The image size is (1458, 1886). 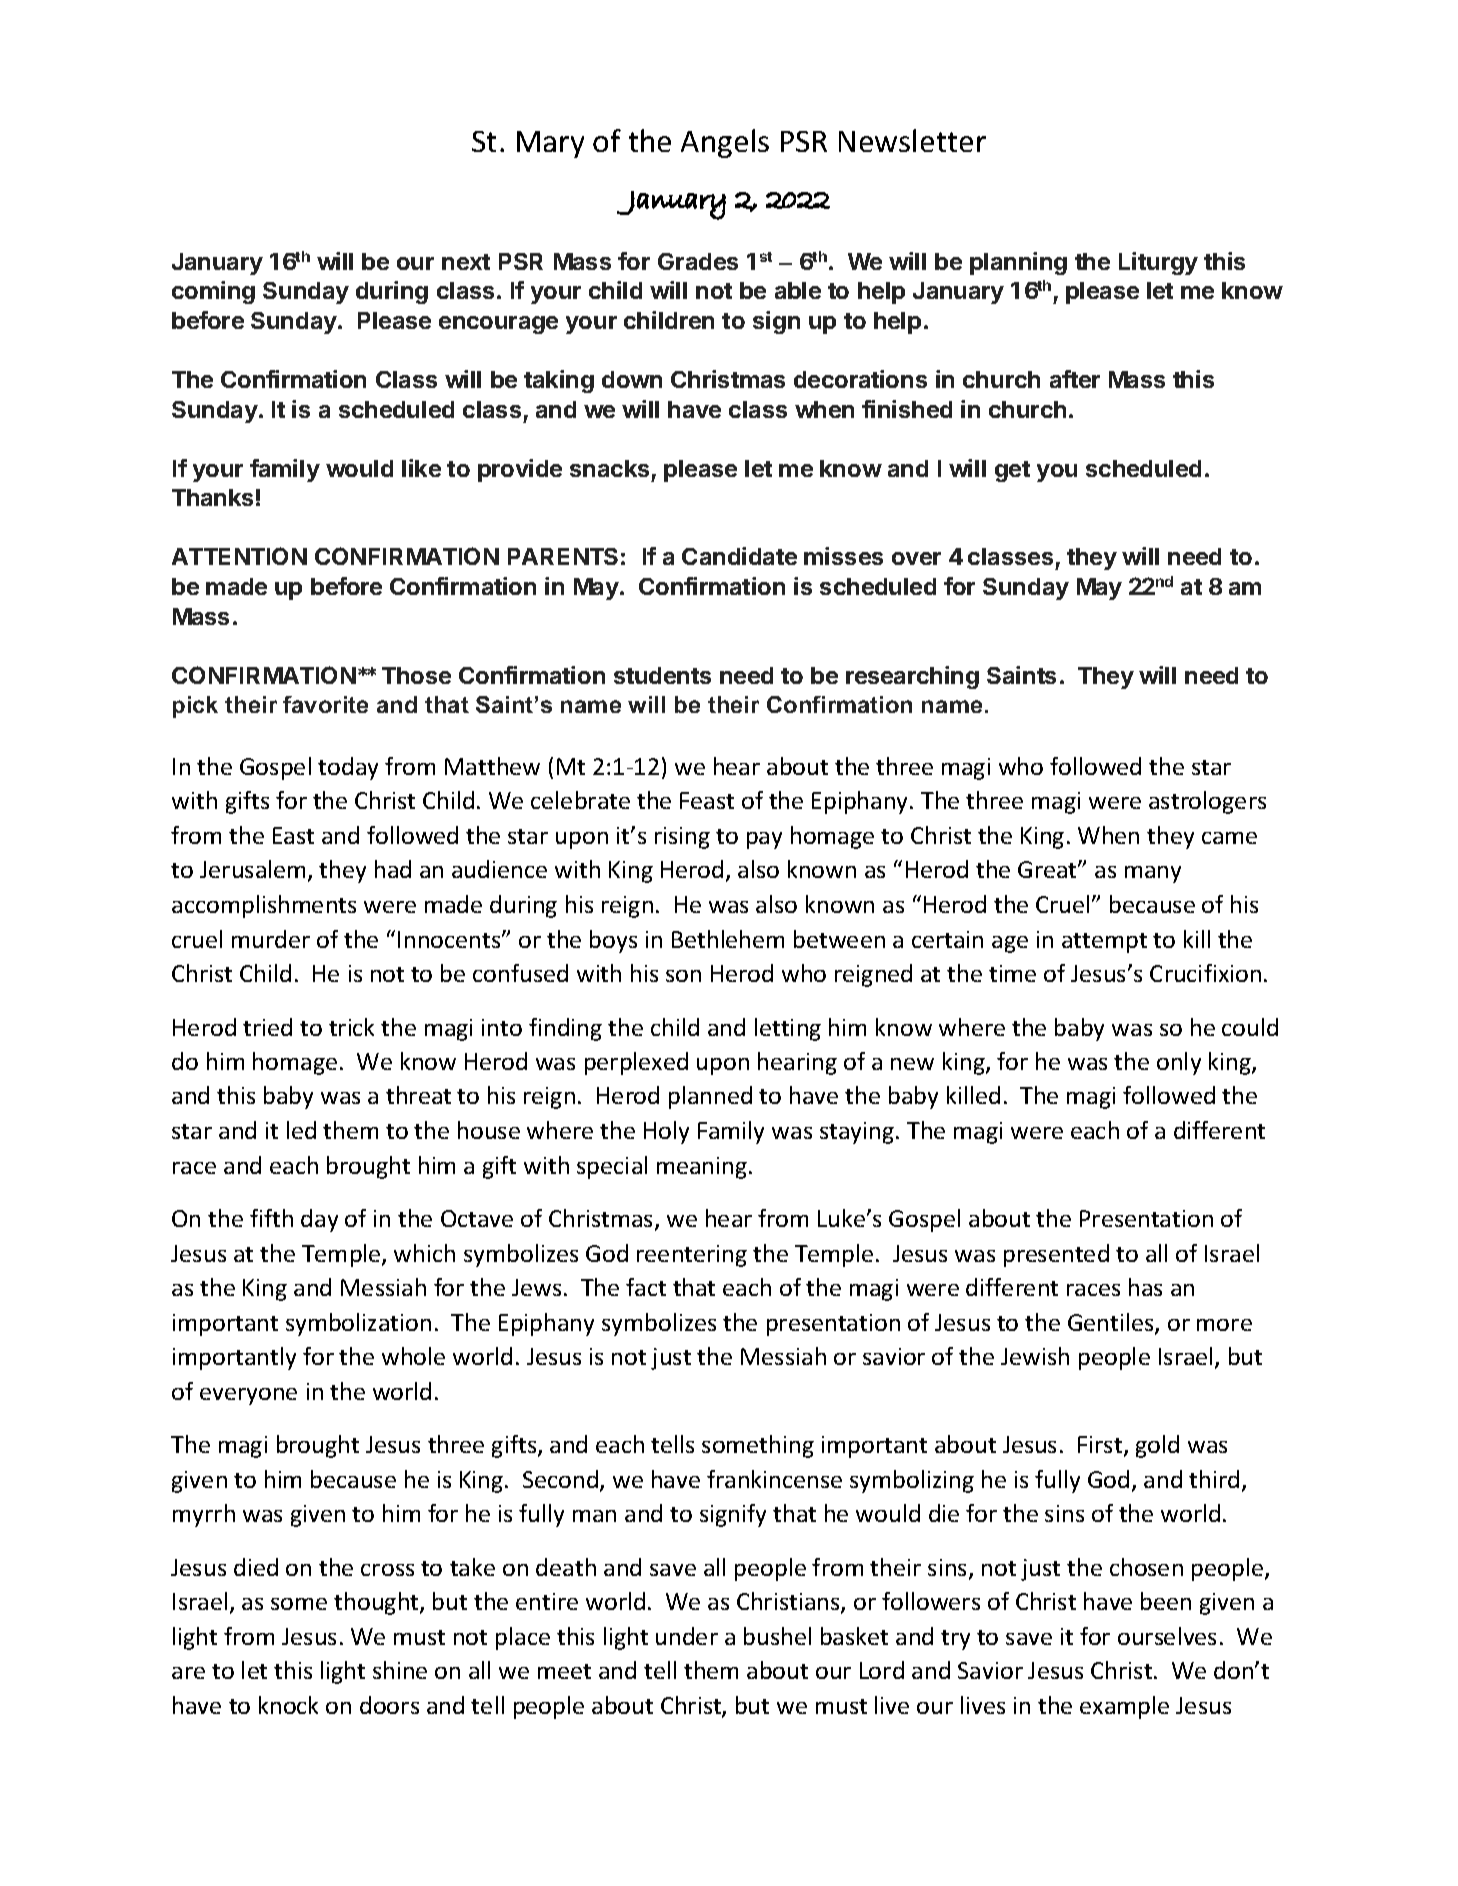 What do you see at coordinates (692, 1256) in the document?
I see `reentering` at bounding box center [692, 1256].
